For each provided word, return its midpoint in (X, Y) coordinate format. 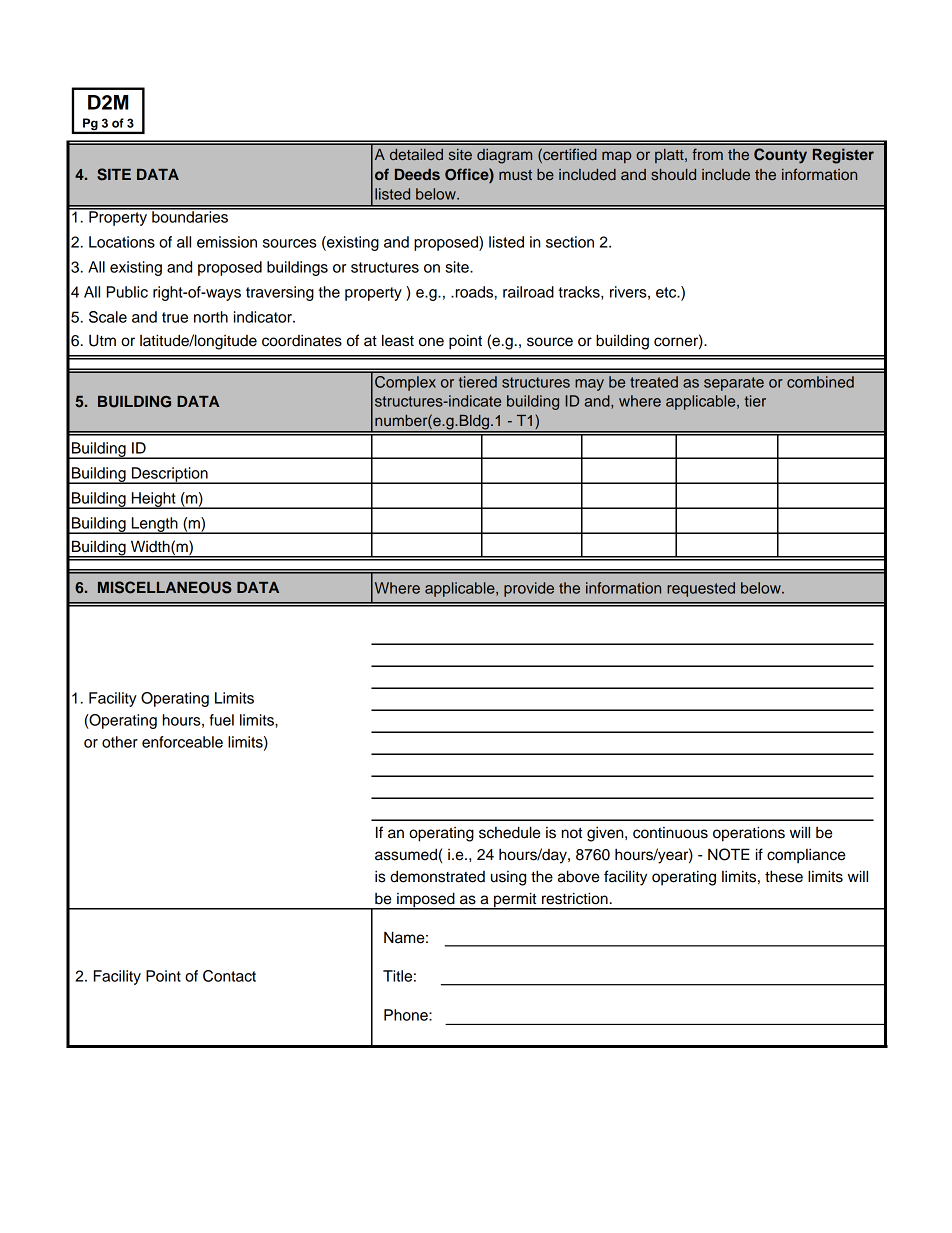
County (780, 156)
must (515, 175)
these (784, 876)
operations (749, 834)
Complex (405, 383)
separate (734, 384)
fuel (222, 720)
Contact (229, 976)
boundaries (190, 216)
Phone (407, 1015)
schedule (509, 832)
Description (170, 475)
